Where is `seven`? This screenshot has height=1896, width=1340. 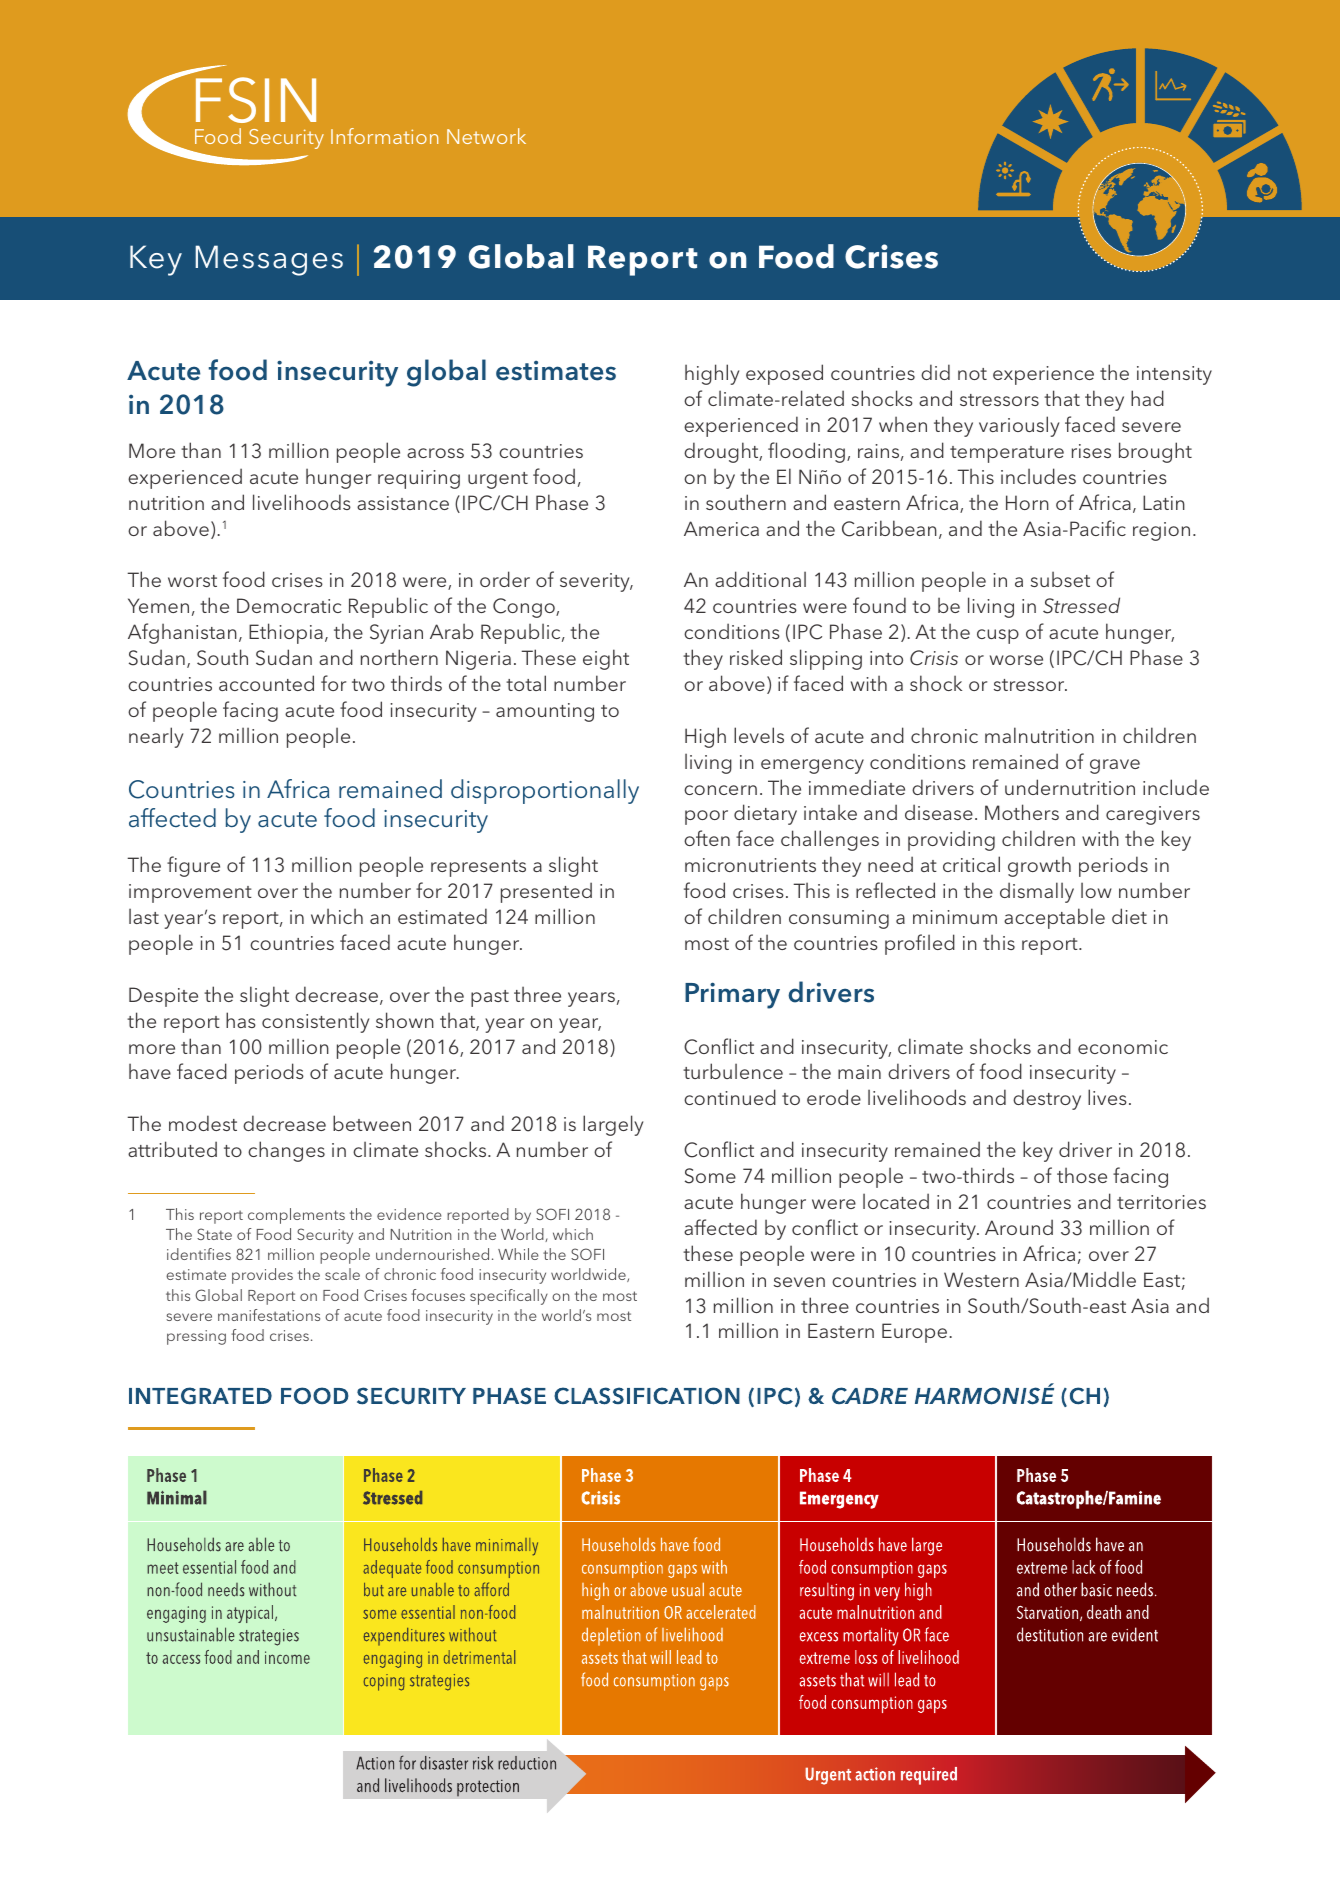 seven is located at coordinates (799, 1282).
